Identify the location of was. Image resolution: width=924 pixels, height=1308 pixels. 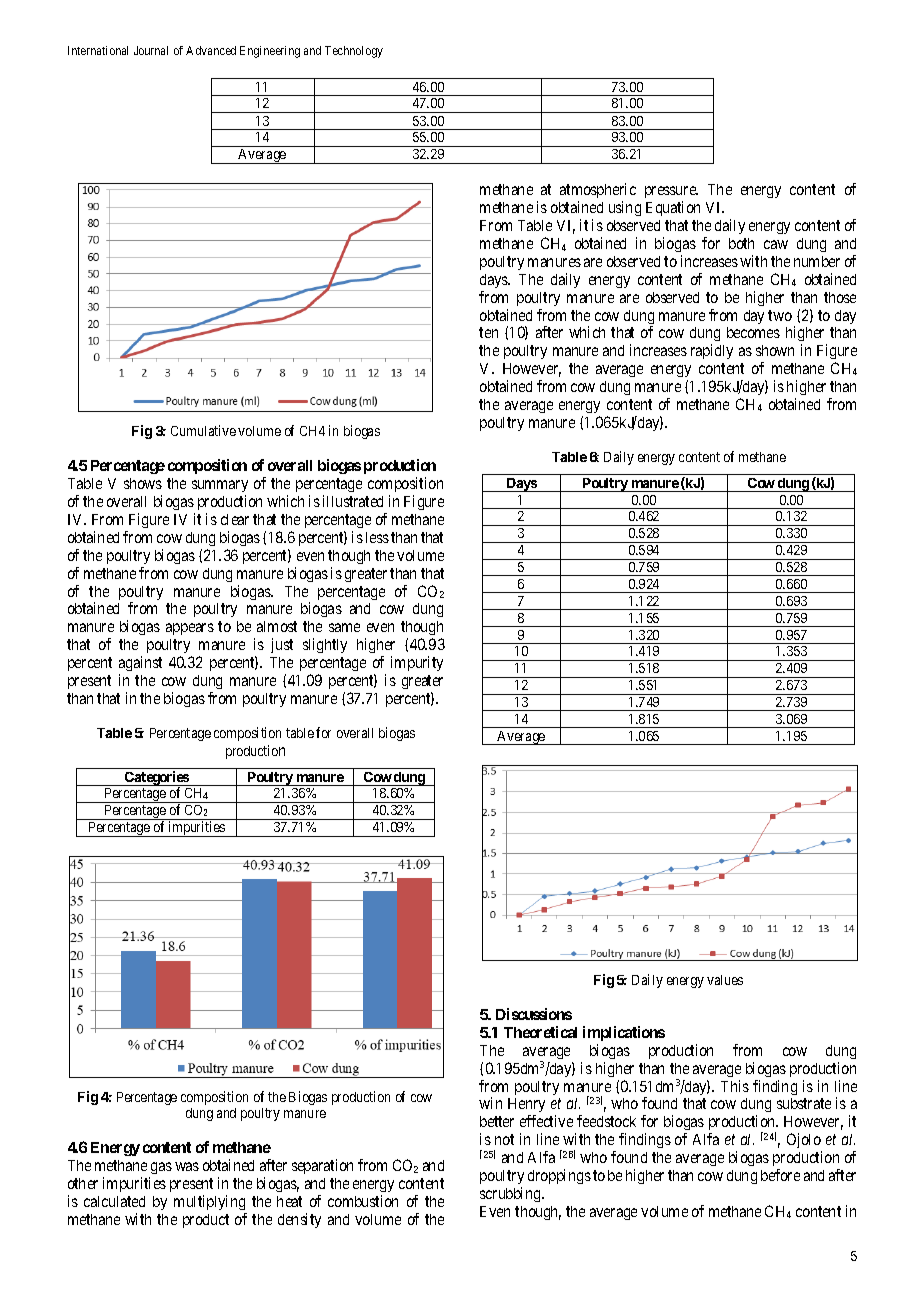
(187, 1166).
